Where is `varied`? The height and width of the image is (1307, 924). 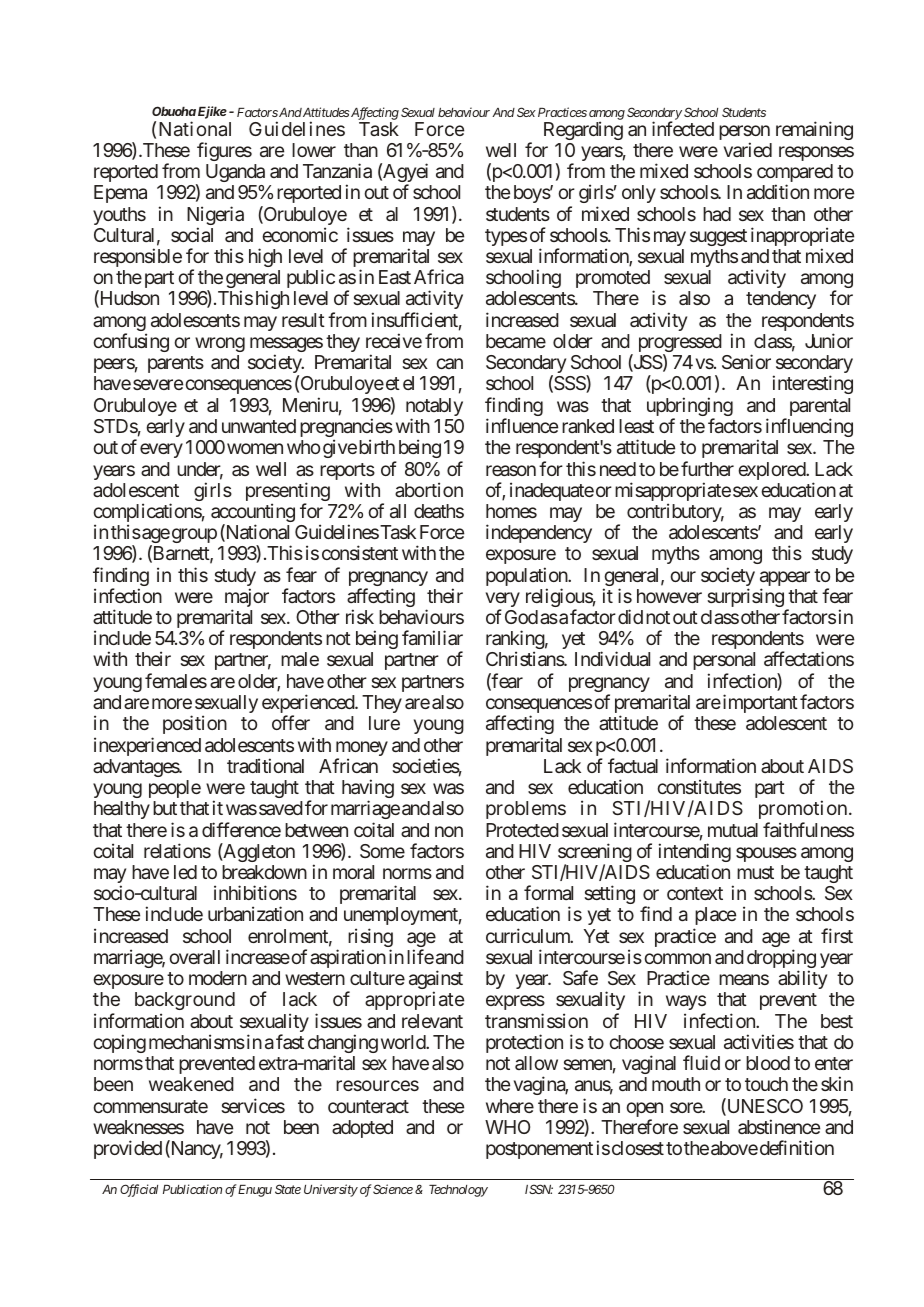 varied is located at coordinates (748, 149).
